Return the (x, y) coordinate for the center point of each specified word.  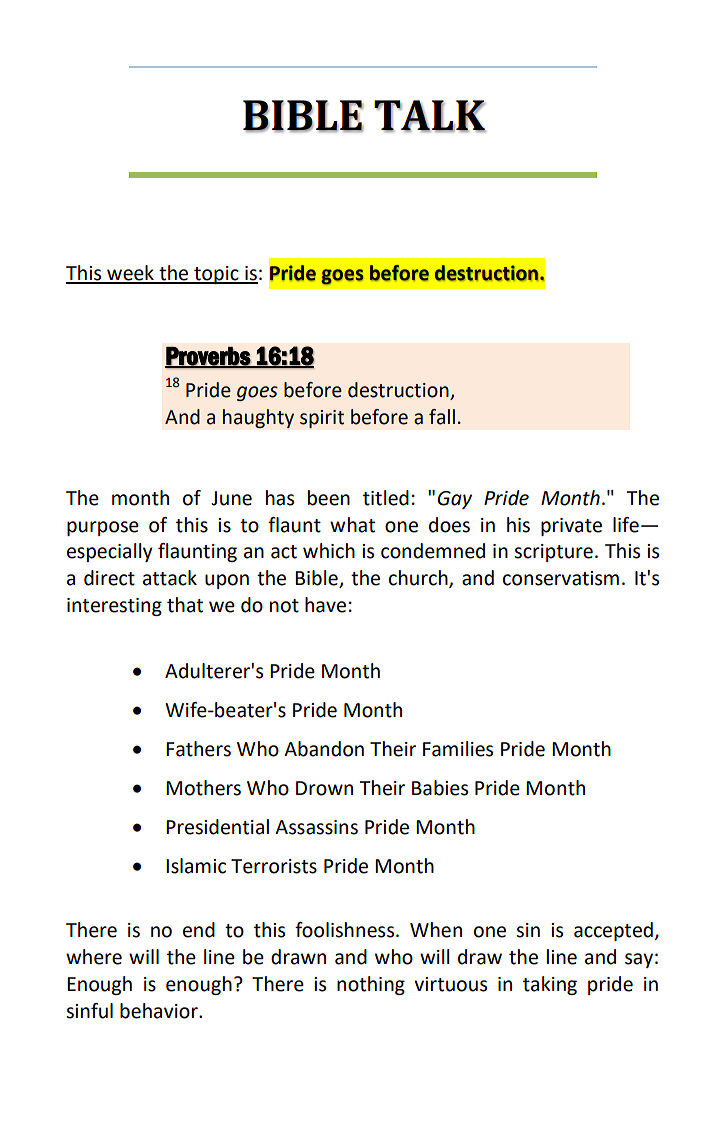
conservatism (561, 578)
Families (458, 749)
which (329, 551)
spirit (322, 419)
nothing (371, 985)
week (130, 274)
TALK (430, 116)
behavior (160, 1011)
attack (170, 578)
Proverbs (208, 357)
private (571, 527)
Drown (324, 788)
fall (442, 417)
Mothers (203, 788)
